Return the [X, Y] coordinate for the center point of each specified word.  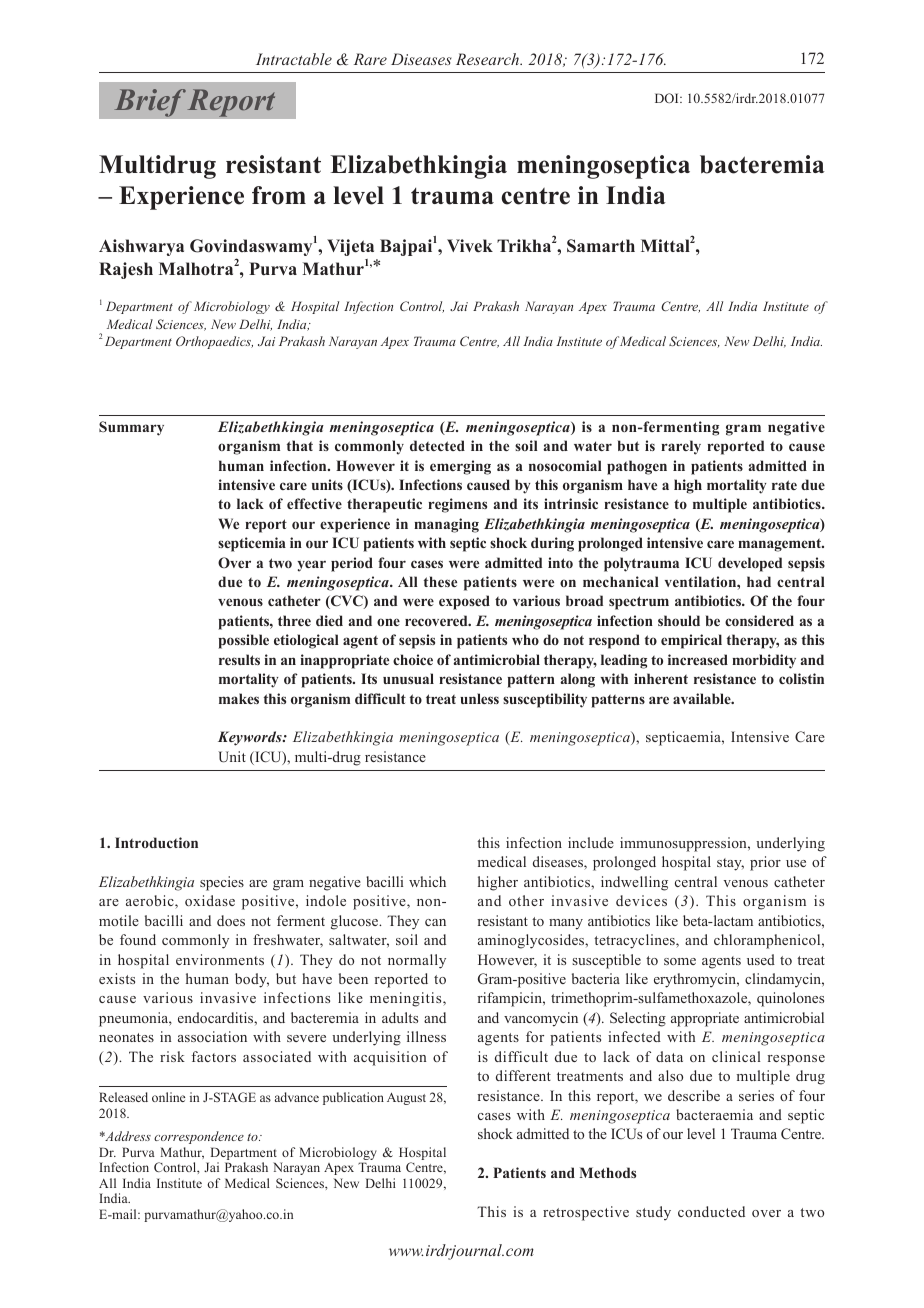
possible [243, 641]
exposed [464, 602]
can [435, 922]
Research [489, 59]
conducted [711, 1211]
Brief [150, 103]
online [168, 1097]
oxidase [210, 900]
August [406, 1099]
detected [437, 445]
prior [765, 863]
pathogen [637, 467]
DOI [668, 98]
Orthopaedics [214, 342]
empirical [691, 641]
